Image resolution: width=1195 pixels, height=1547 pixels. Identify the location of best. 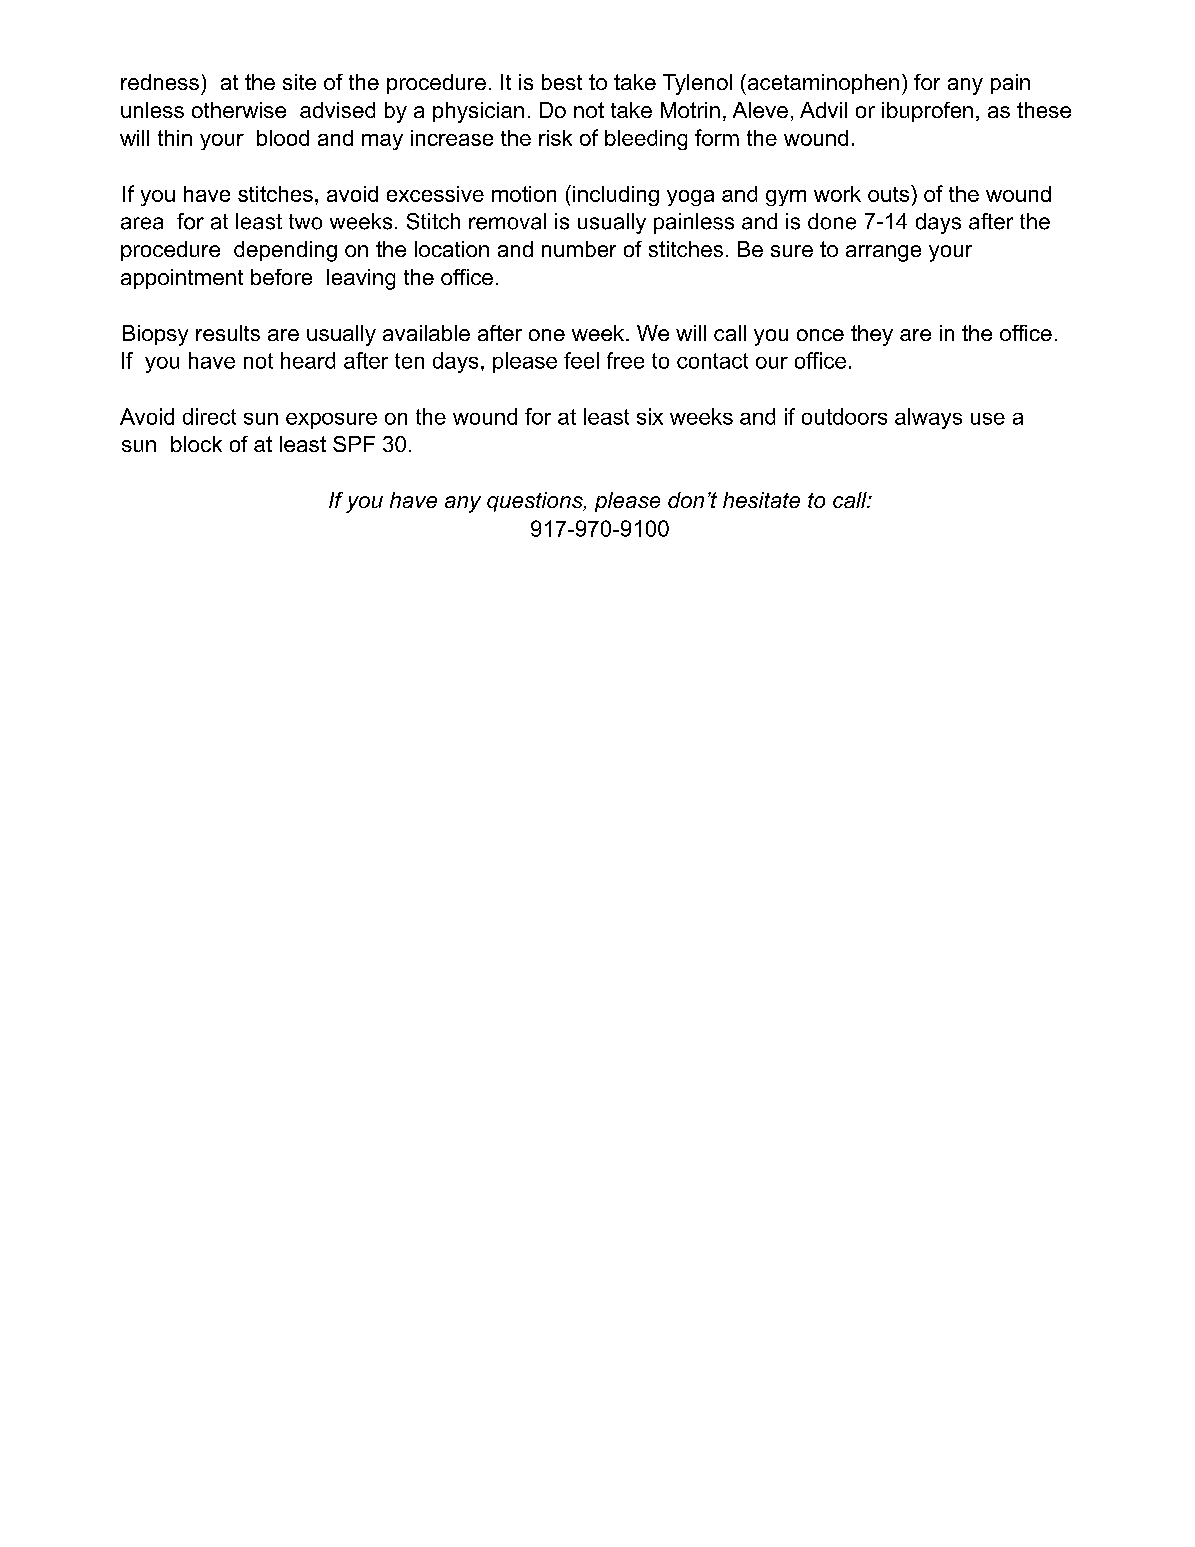
(562, 82).
